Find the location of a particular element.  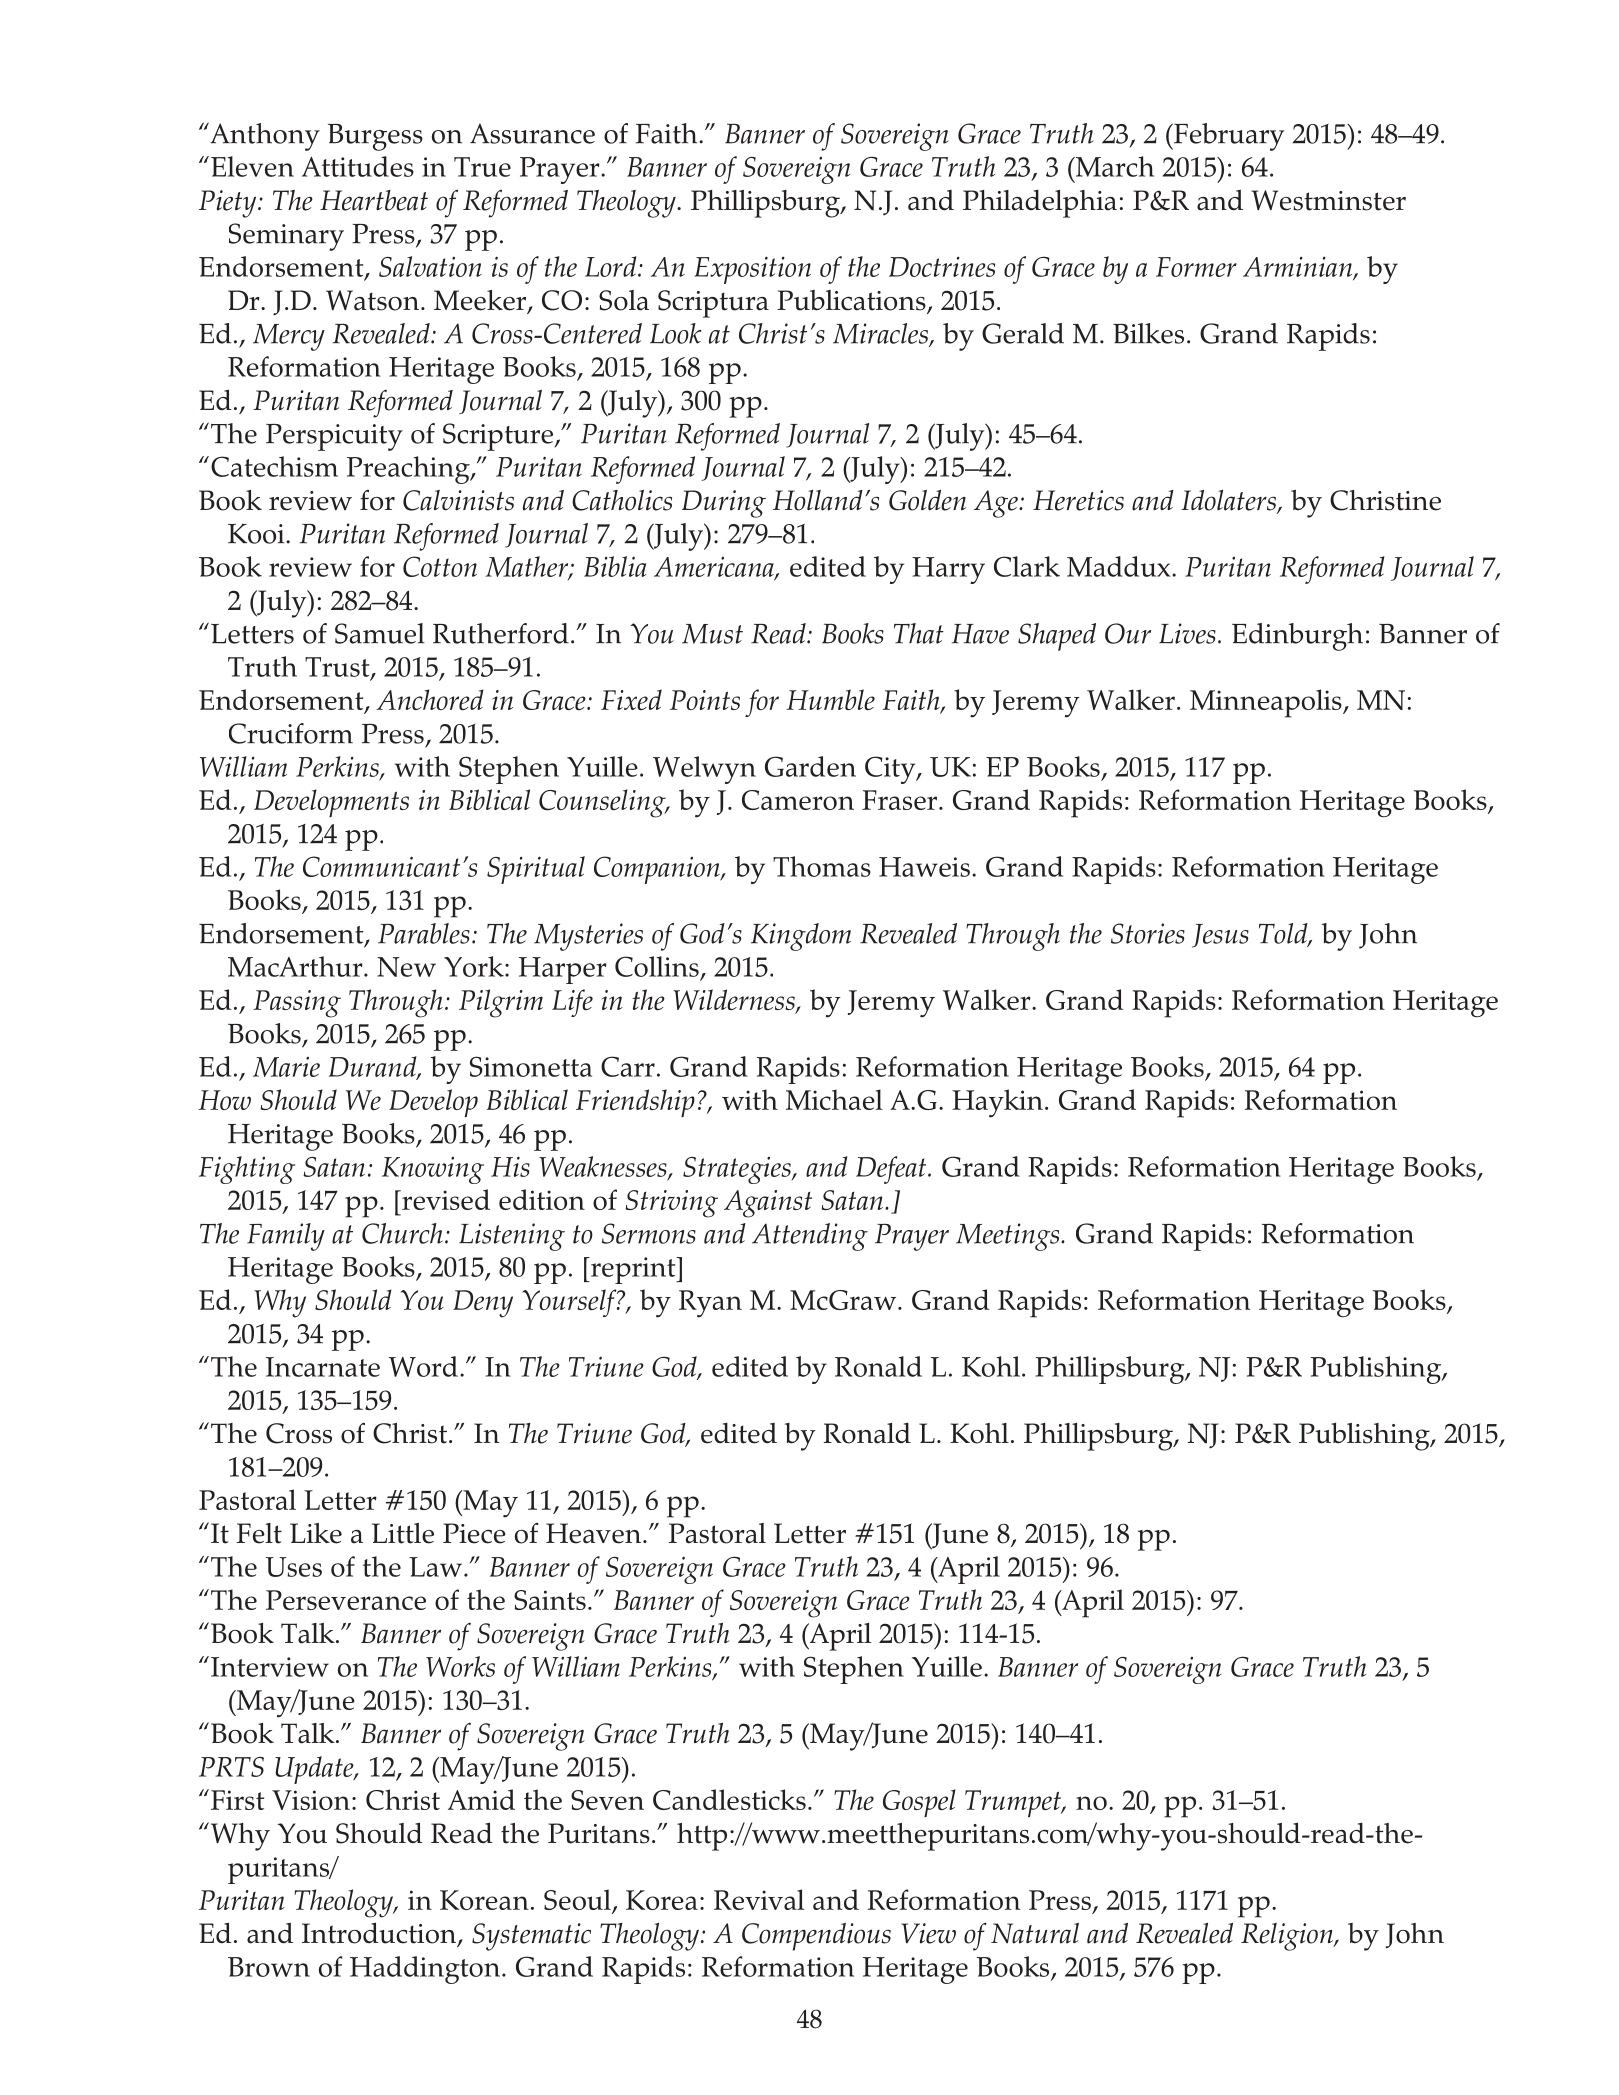

Revival is located at coordinates (759, 1899).
